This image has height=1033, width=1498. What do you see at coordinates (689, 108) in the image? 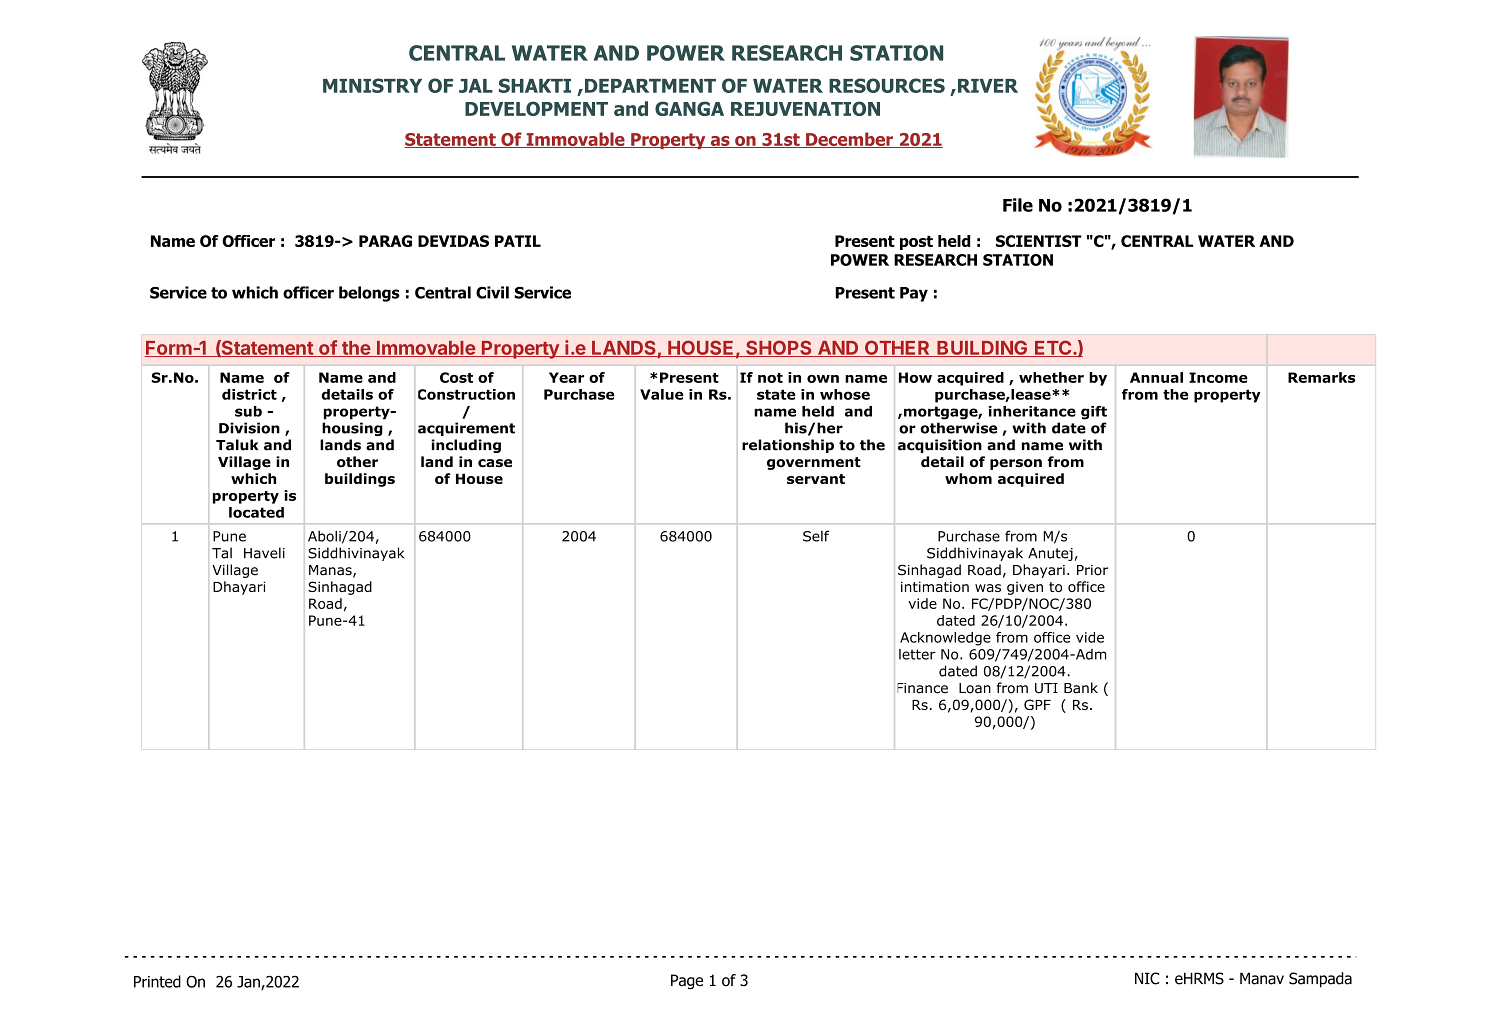
I see `GANGA` at bounding box center [689, 108].
